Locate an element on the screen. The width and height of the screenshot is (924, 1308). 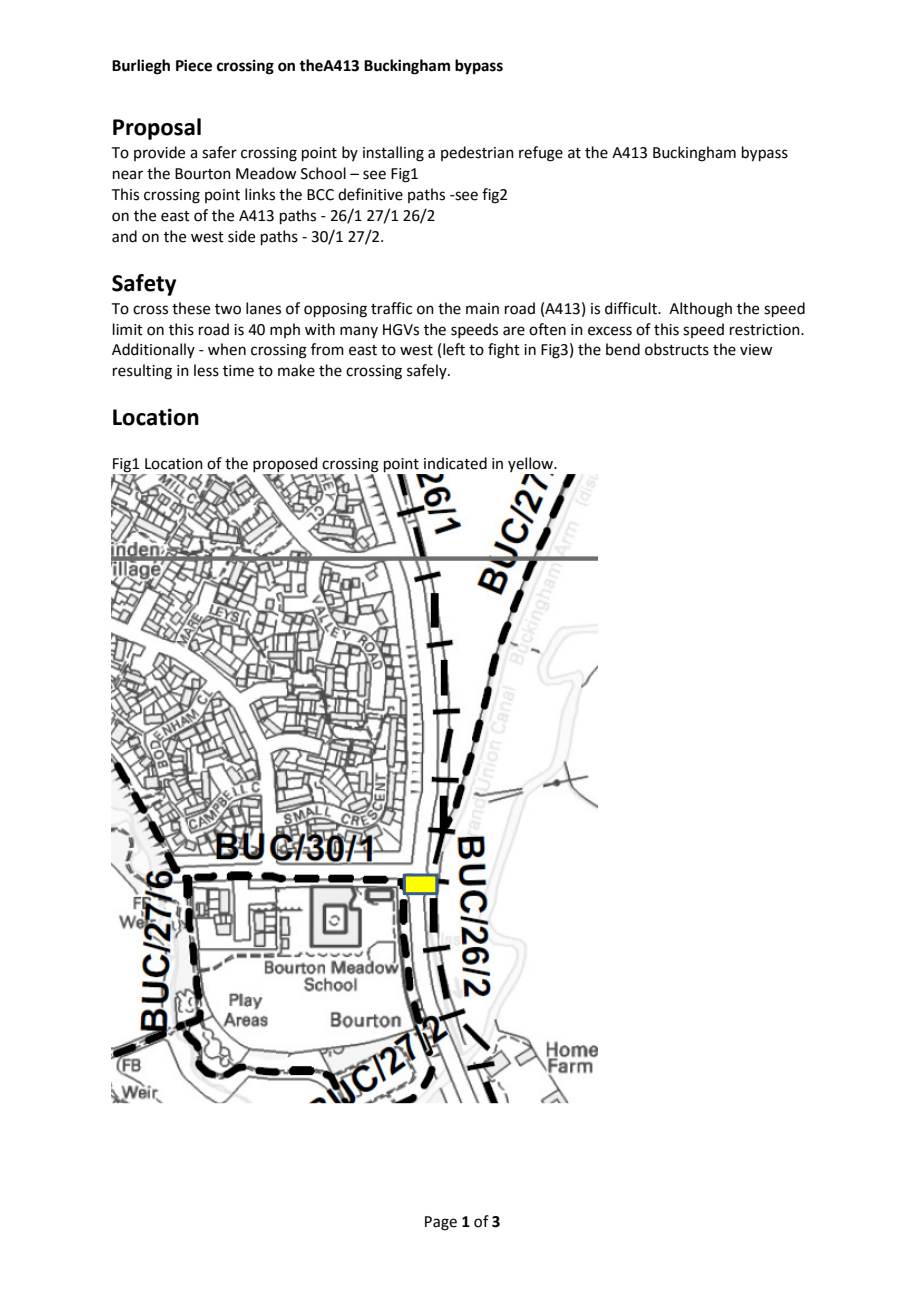
less is located at coordinates (206, 370).
